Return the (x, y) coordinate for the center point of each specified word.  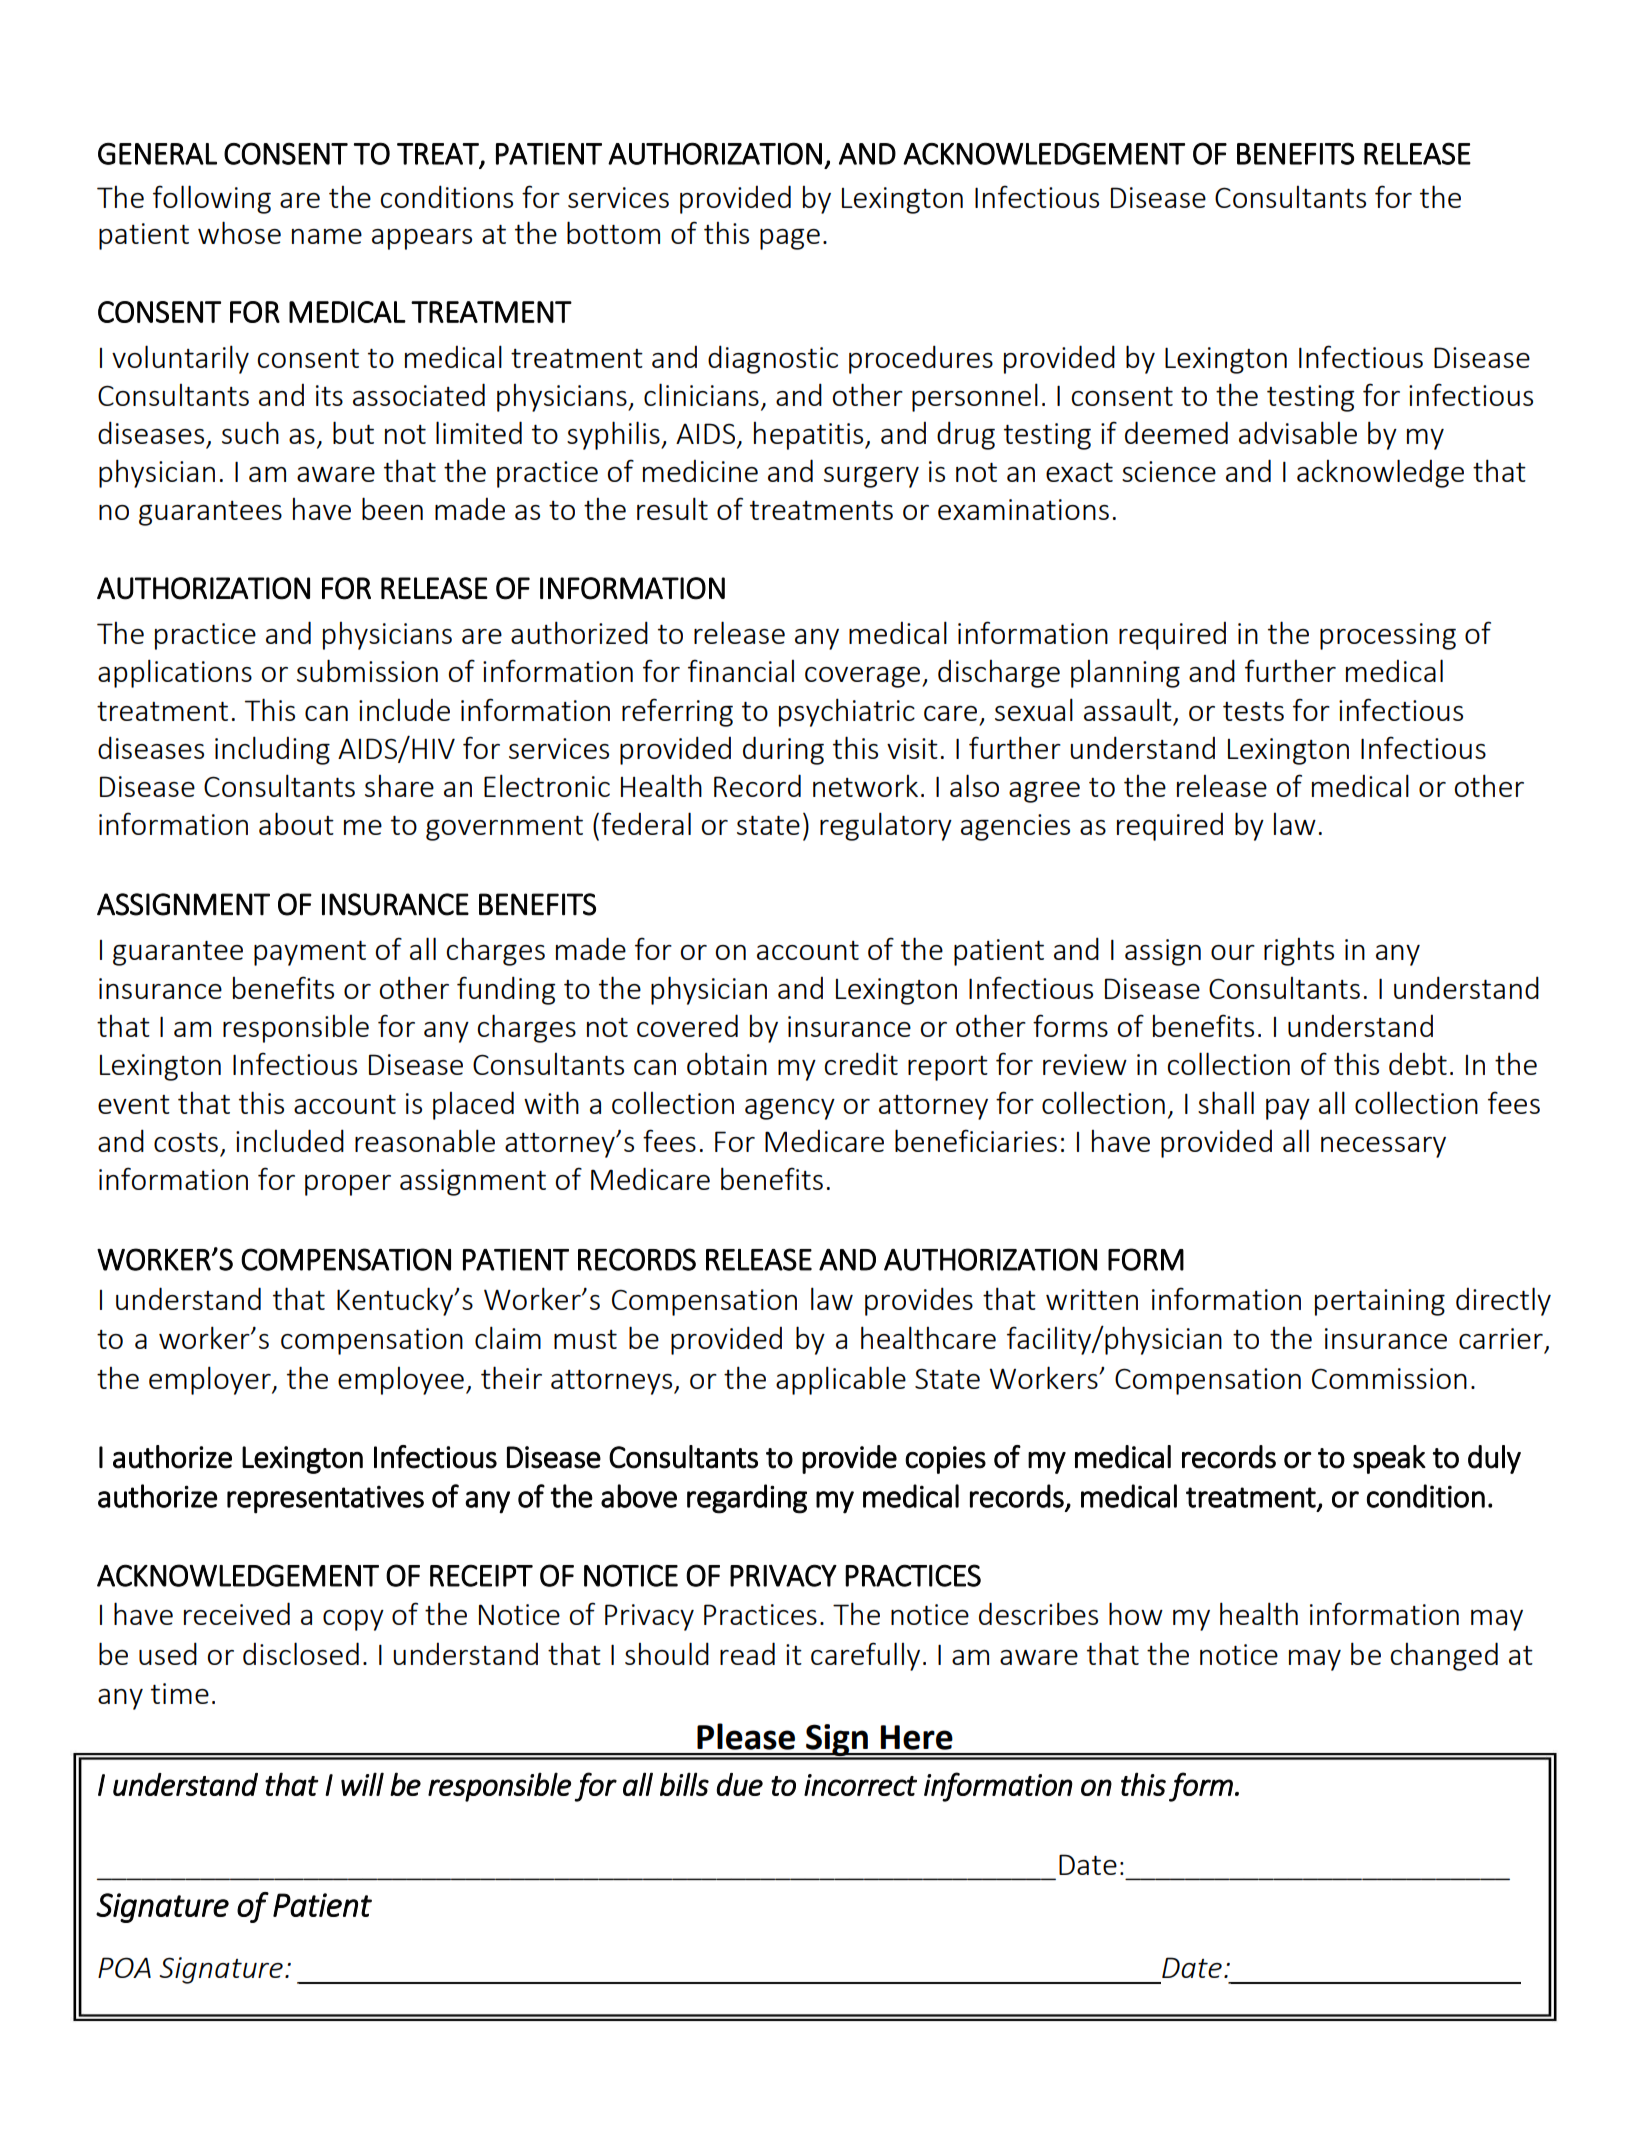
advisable (1298, 432)
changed (1444, 1656)
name (327, 236)
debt (1418, 1063)
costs (186, 1142)
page (790, 239)
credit (861, 1063)
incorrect (860, 1785)
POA (124, 1967)
